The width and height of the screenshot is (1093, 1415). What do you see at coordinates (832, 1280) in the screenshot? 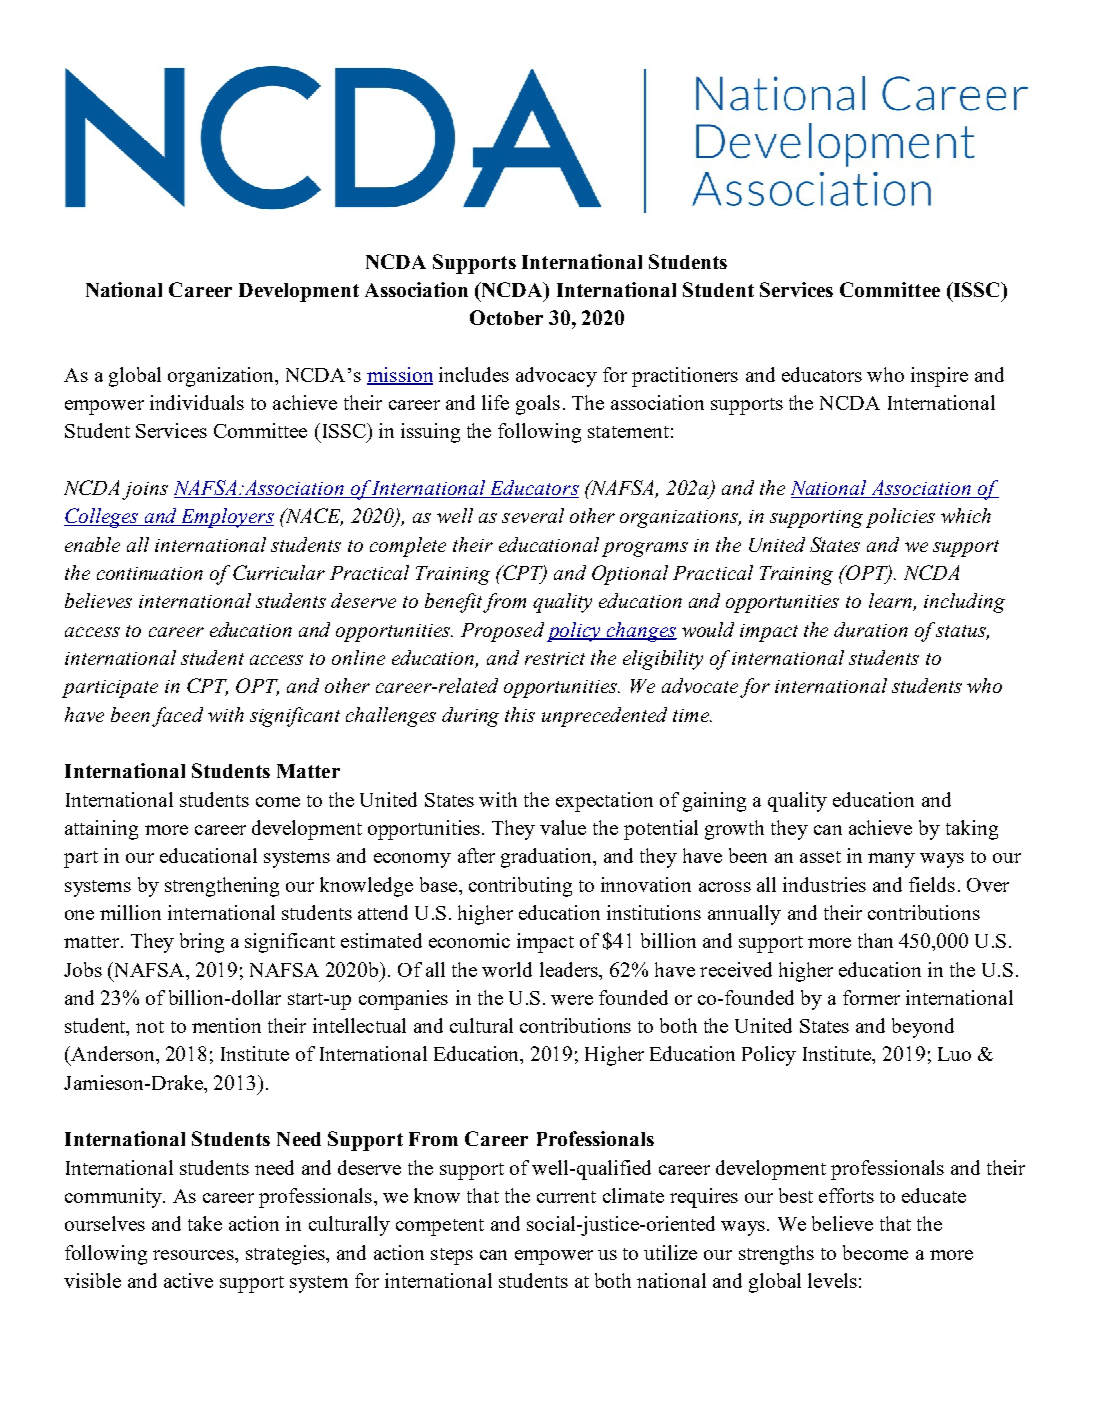
I see `levels` at bounding box center [832, 1280].
